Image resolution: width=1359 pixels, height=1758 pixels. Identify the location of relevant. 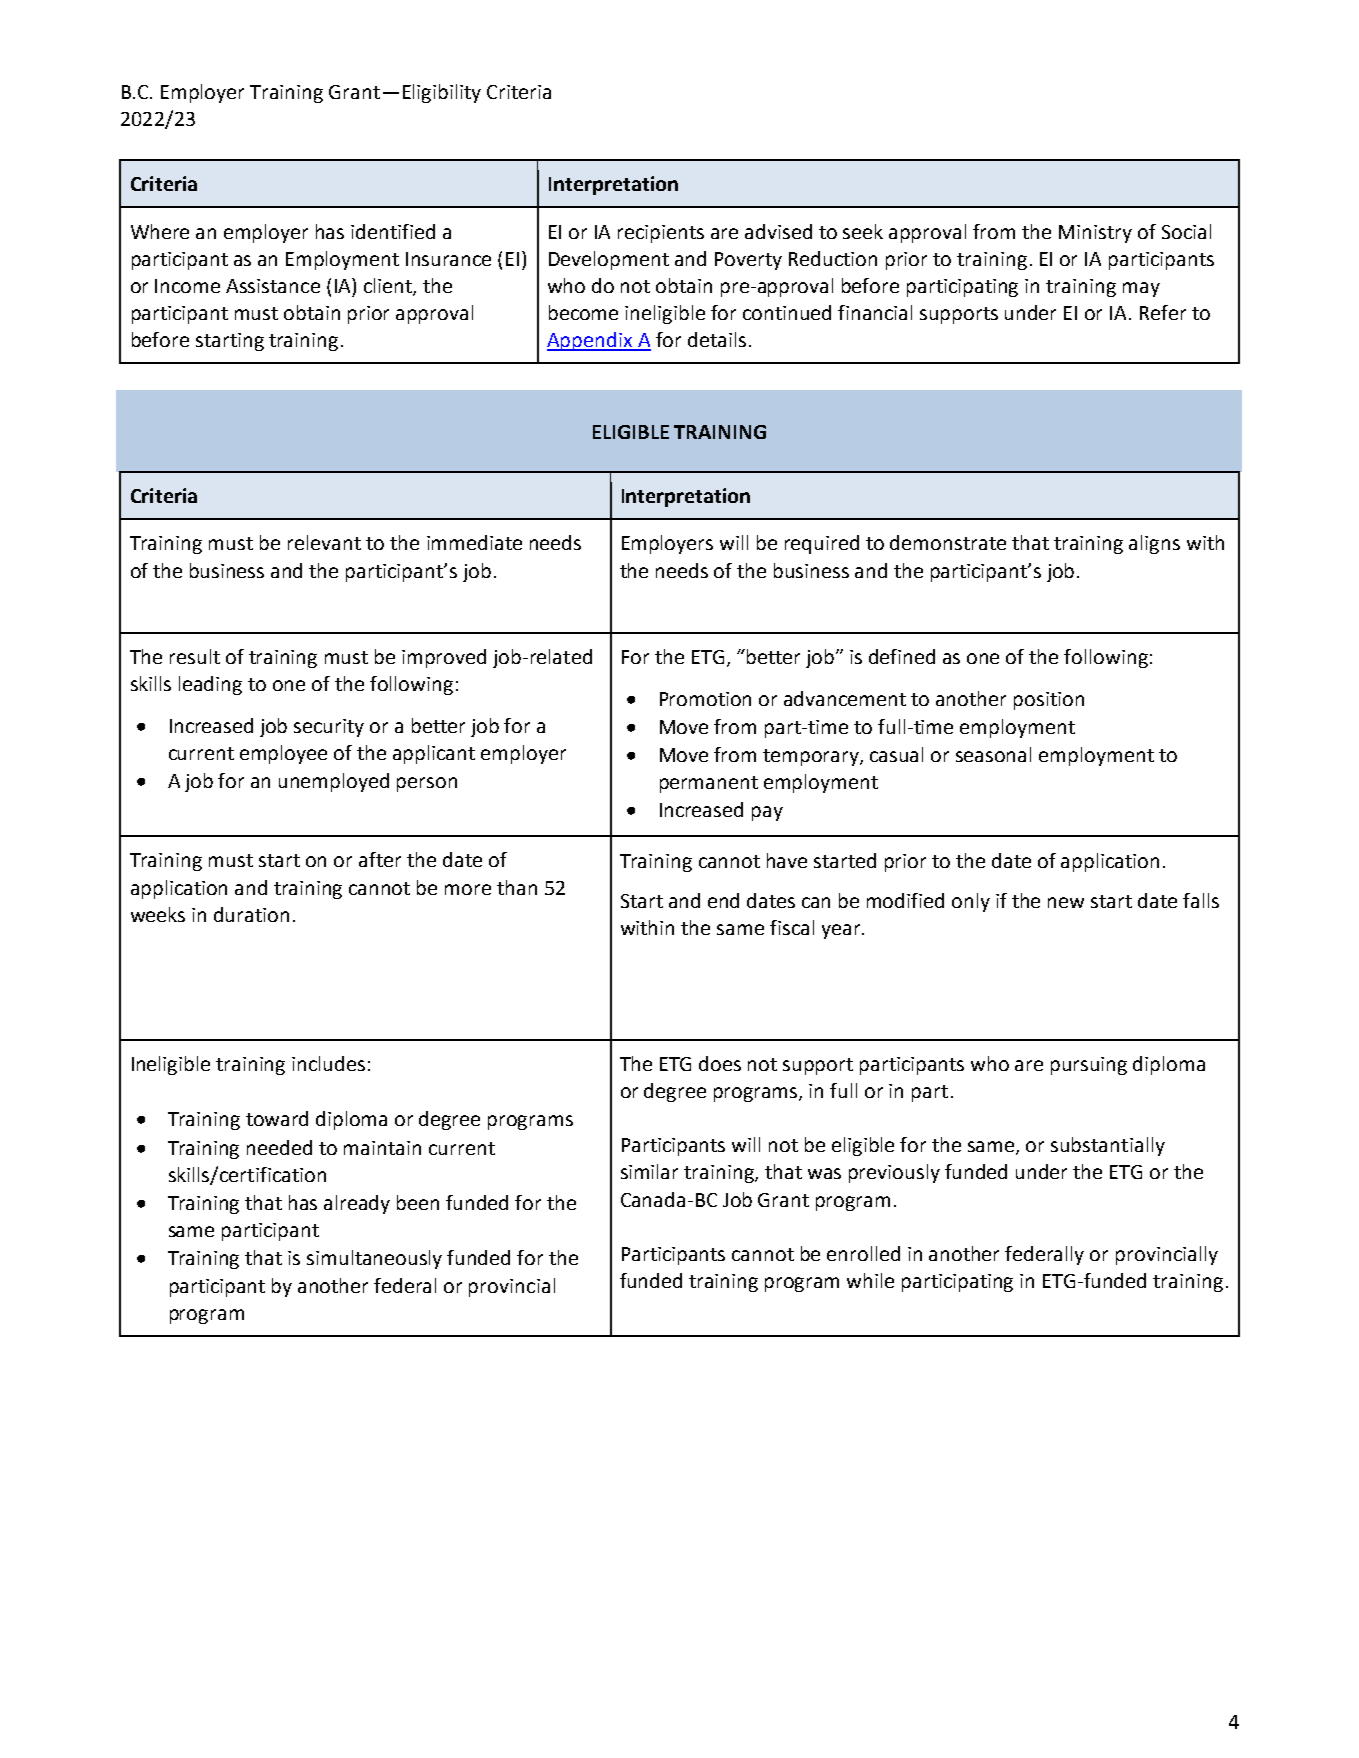
(324, 542).
